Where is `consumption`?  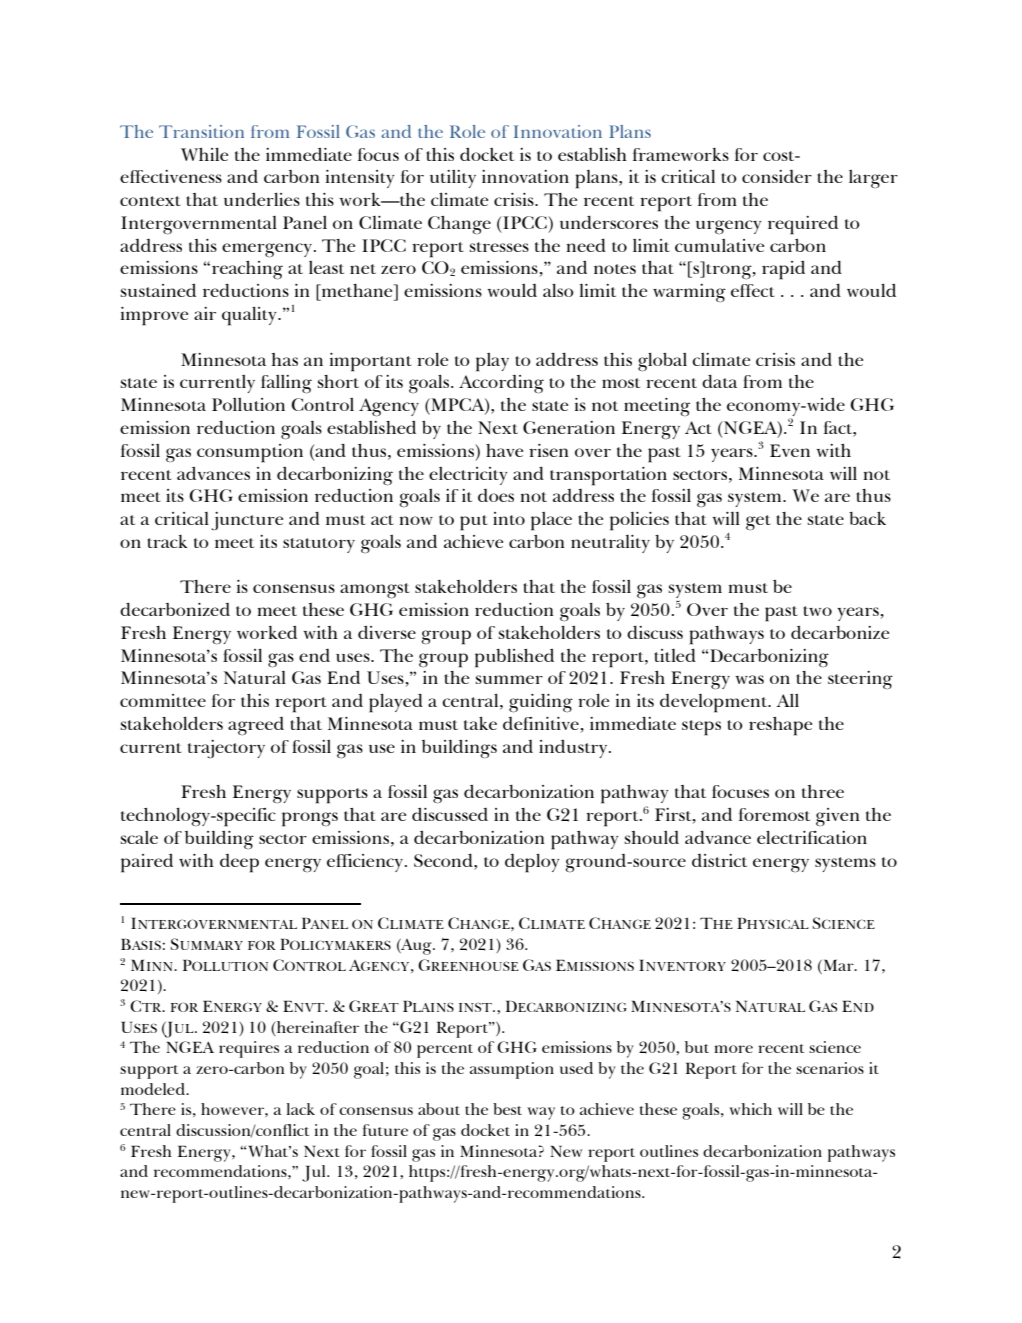
consumption is located at coordinates (250, 453).
